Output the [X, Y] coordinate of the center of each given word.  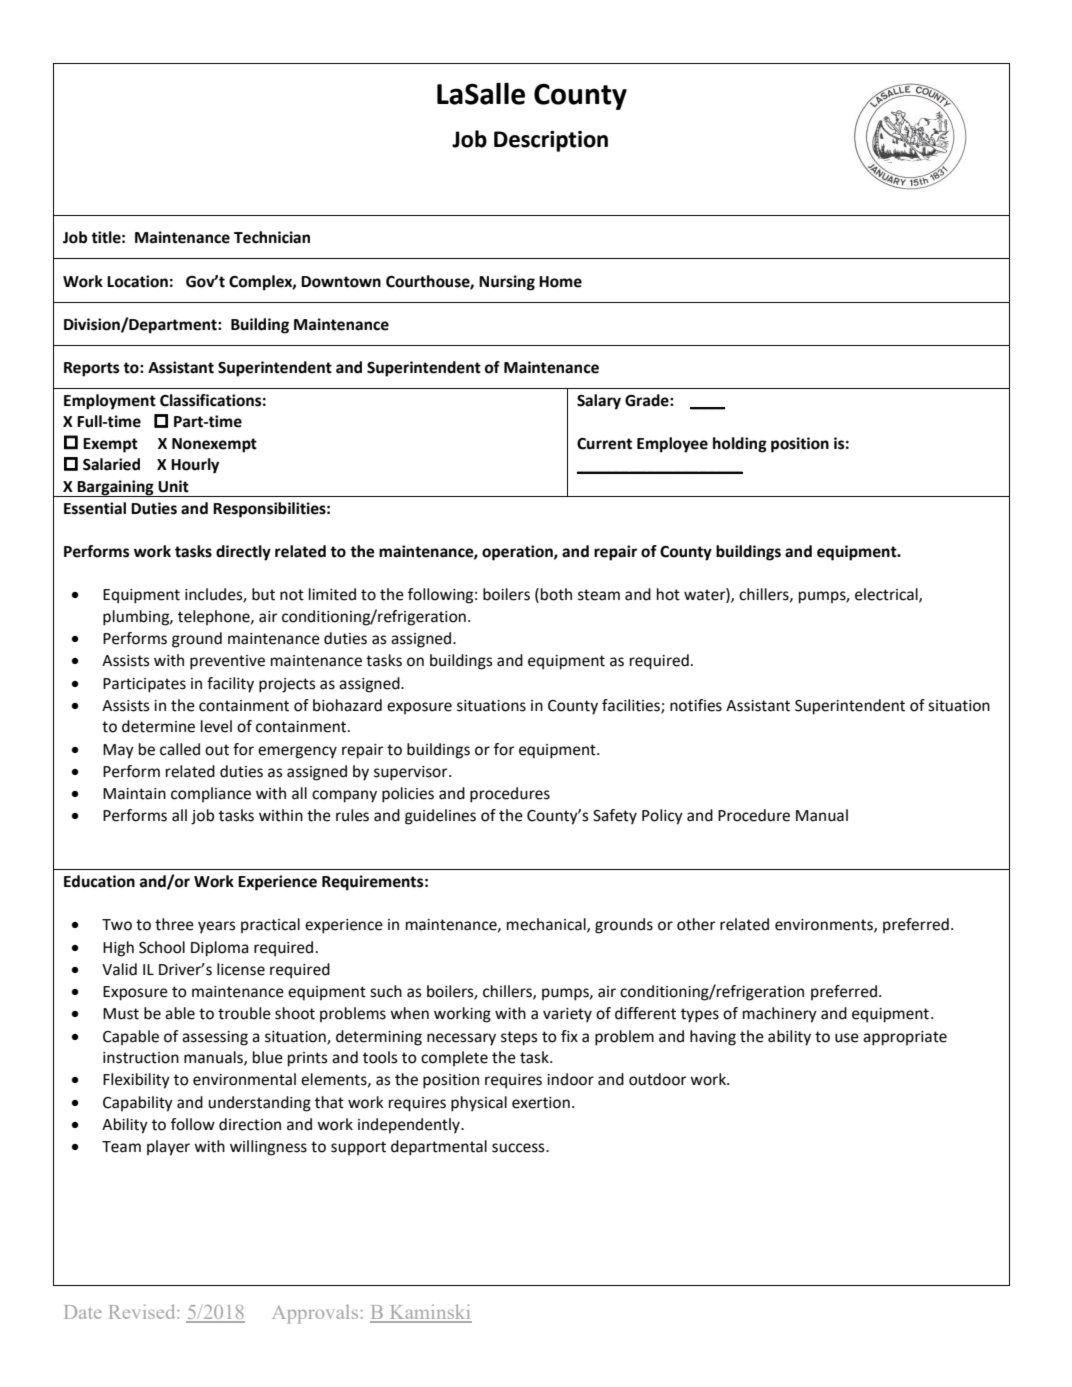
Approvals [315, 1314]
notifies [696, 705]
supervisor [412, 773]
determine [158, 726]
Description [551, 141]
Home [560, 282]
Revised [143, 1311]
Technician [272, 237]
